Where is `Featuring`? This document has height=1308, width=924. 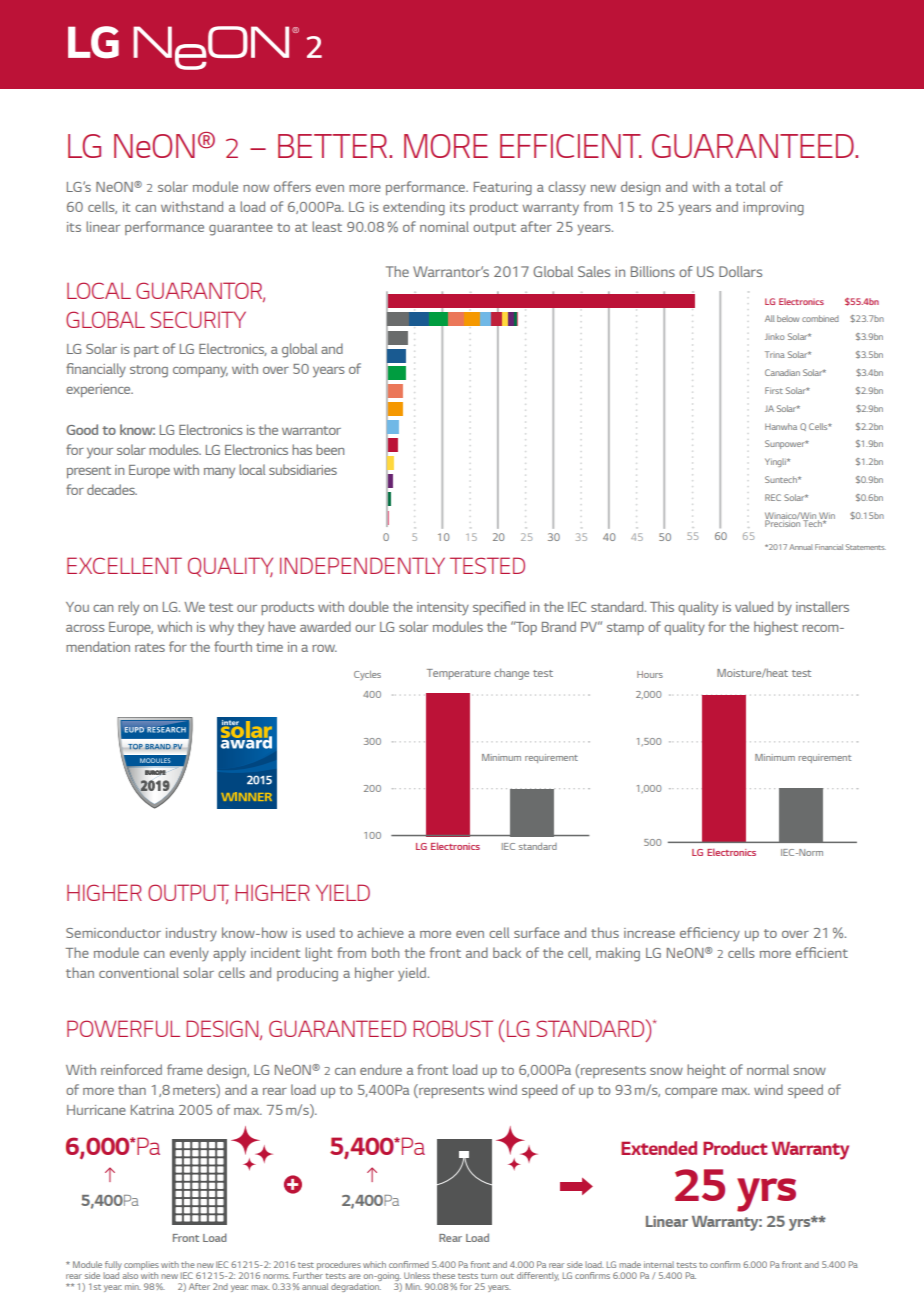
Featuring is located at coordinates (503, 189).
